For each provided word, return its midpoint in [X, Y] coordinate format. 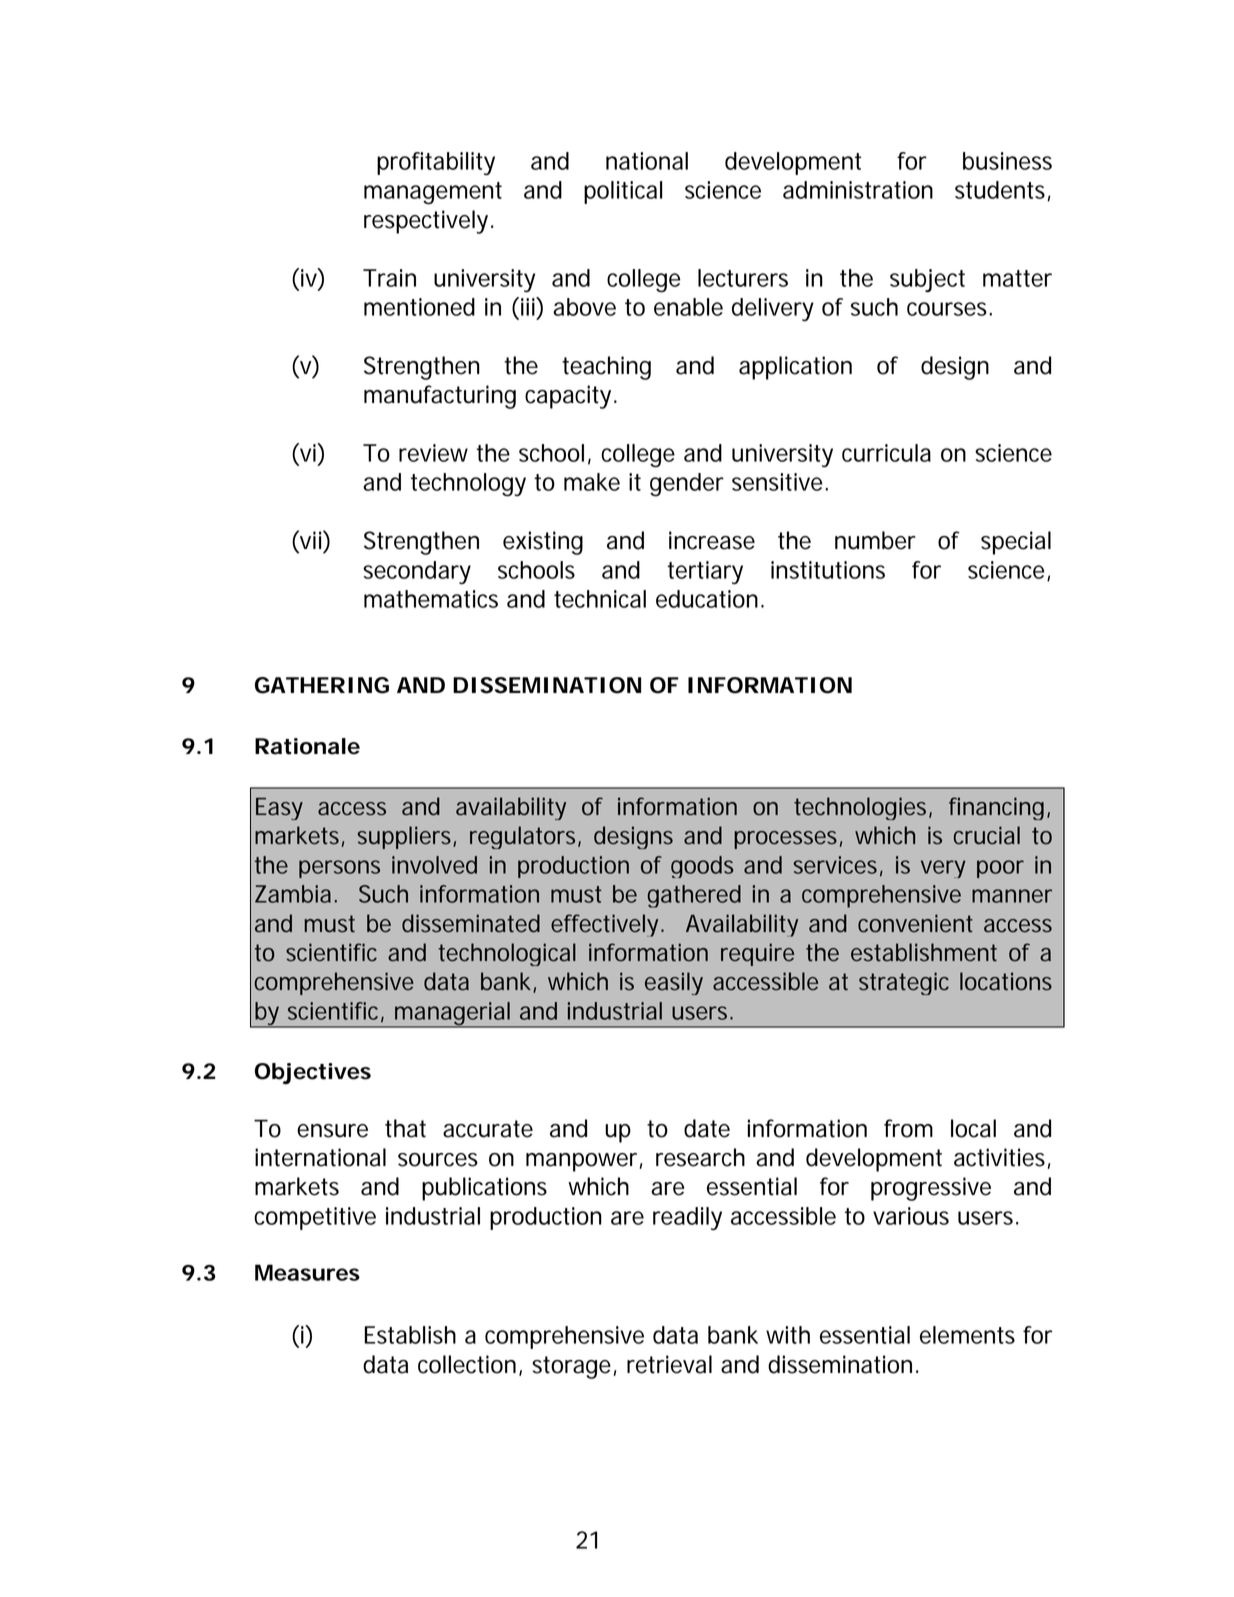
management [433, 193]
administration [858, 190]
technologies [862, 808]
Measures [307, 1272]
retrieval [669, 1364]
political [623, 192]
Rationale [307, 746]
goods [702, 867]
